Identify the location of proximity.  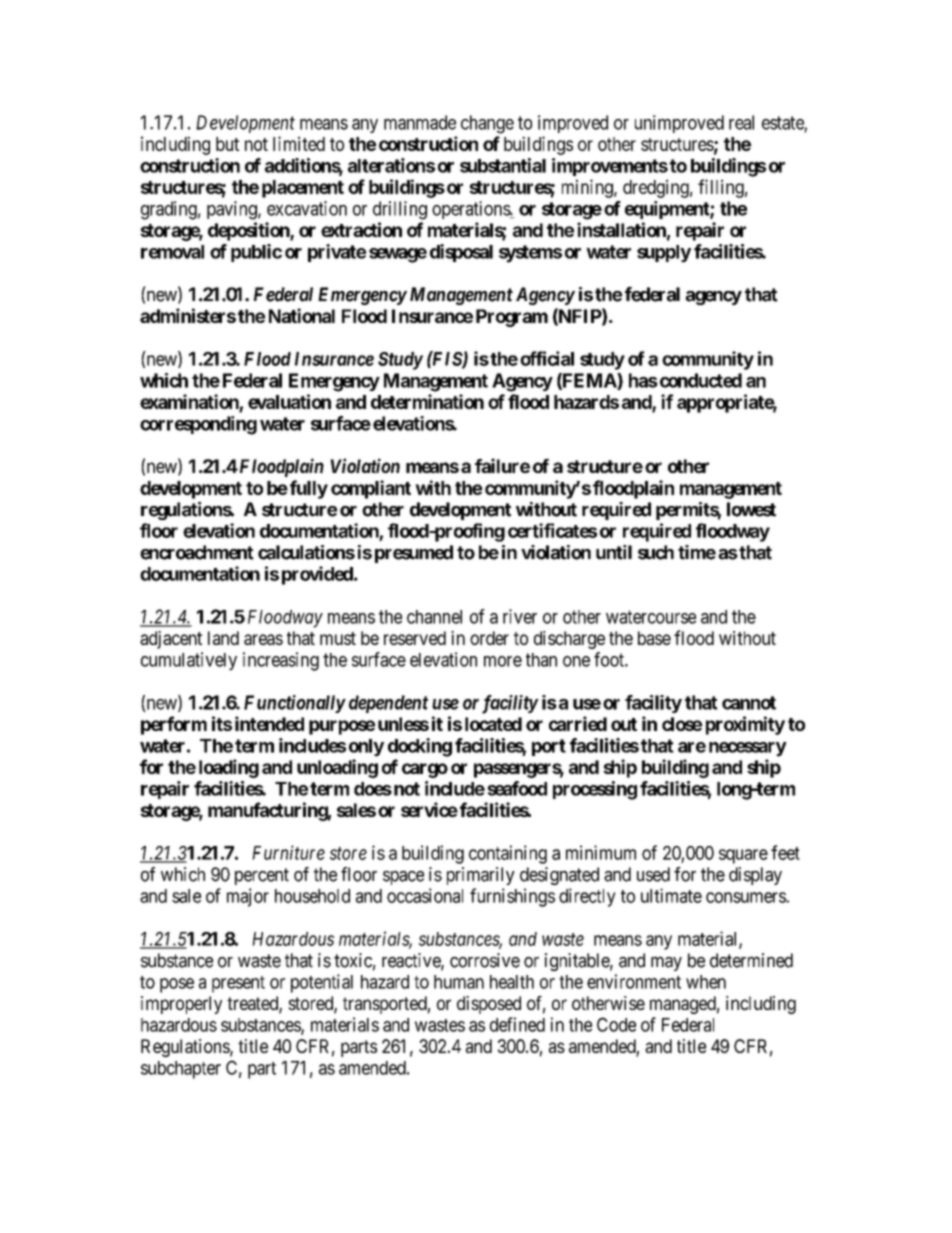
(745, 725).
